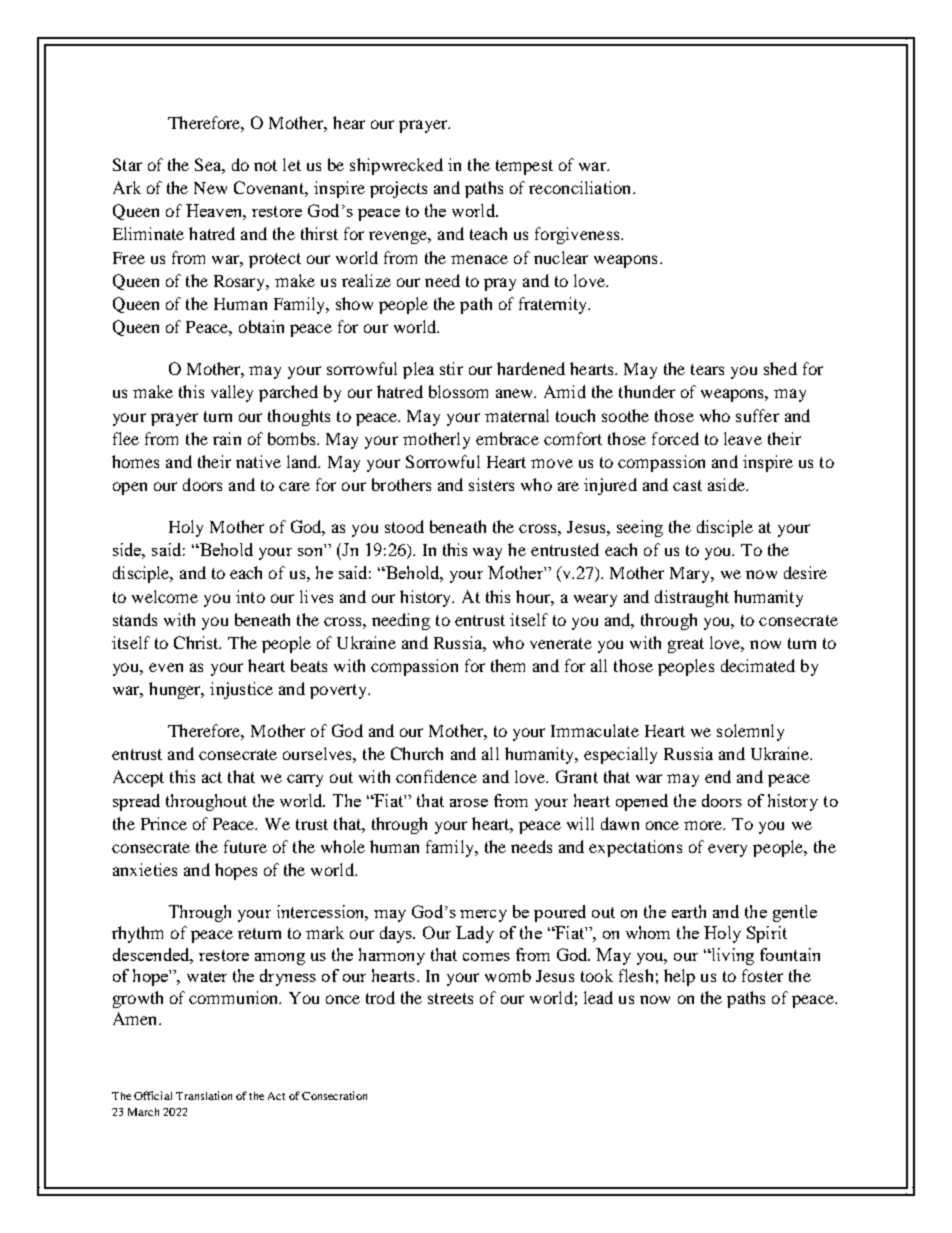  I want to click on projects, so click(398, 189).
